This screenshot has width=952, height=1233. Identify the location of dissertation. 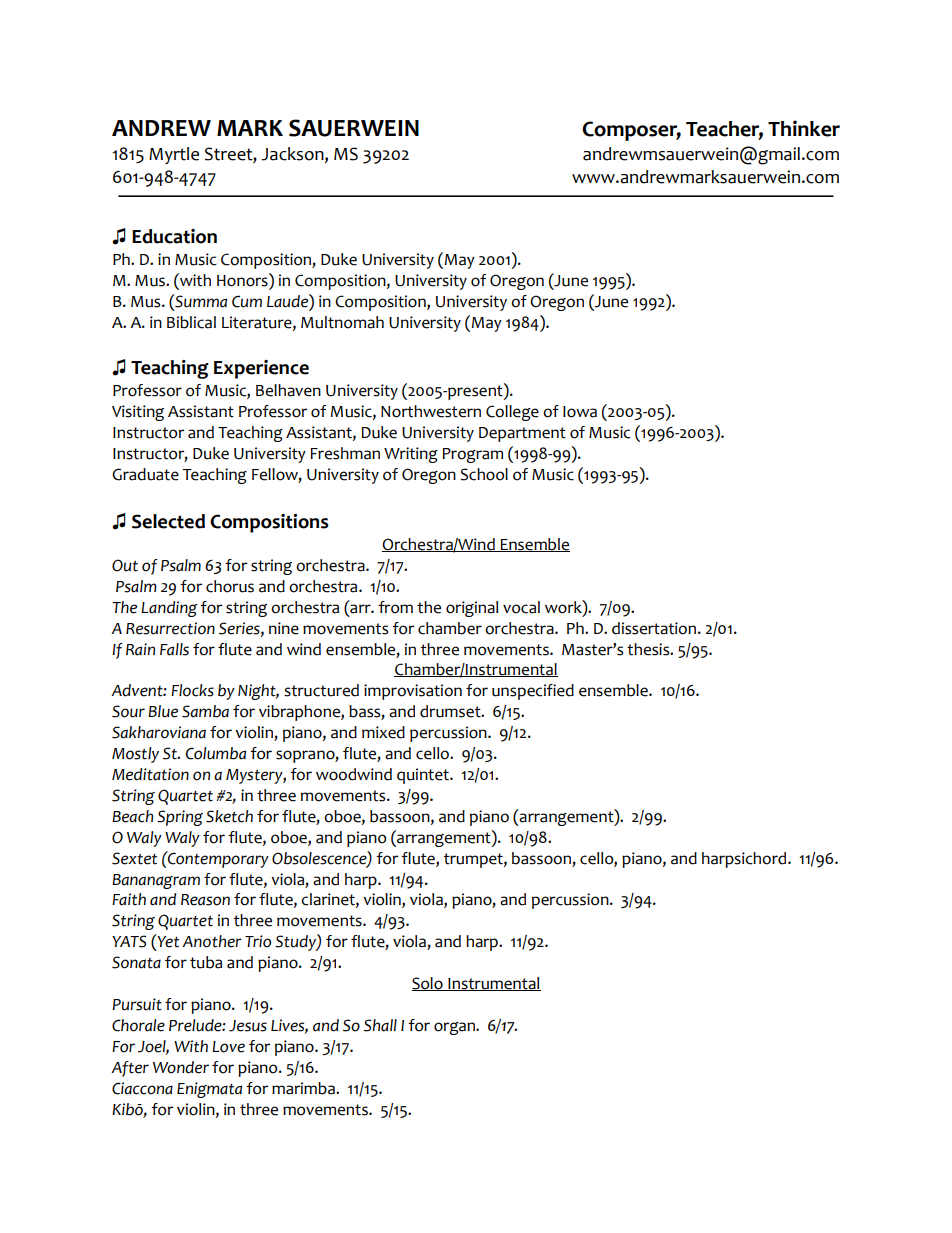
(654, 628).
